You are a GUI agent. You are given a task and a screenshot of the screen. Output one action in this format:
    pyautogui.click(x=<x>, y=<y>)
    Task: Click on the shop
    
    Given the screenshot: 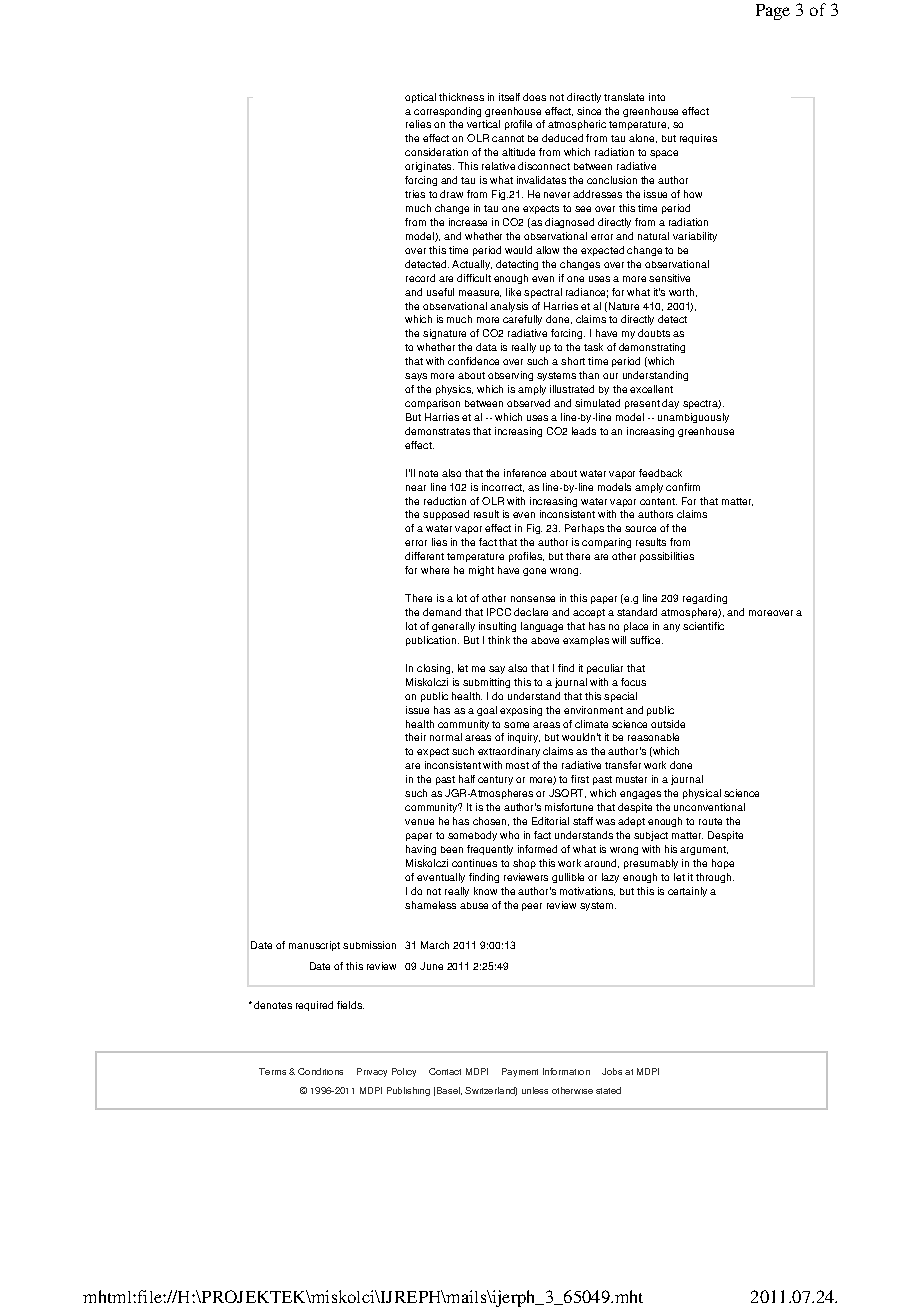 What is the action you would take?
    pyautogui.click(x=524, y=864)
